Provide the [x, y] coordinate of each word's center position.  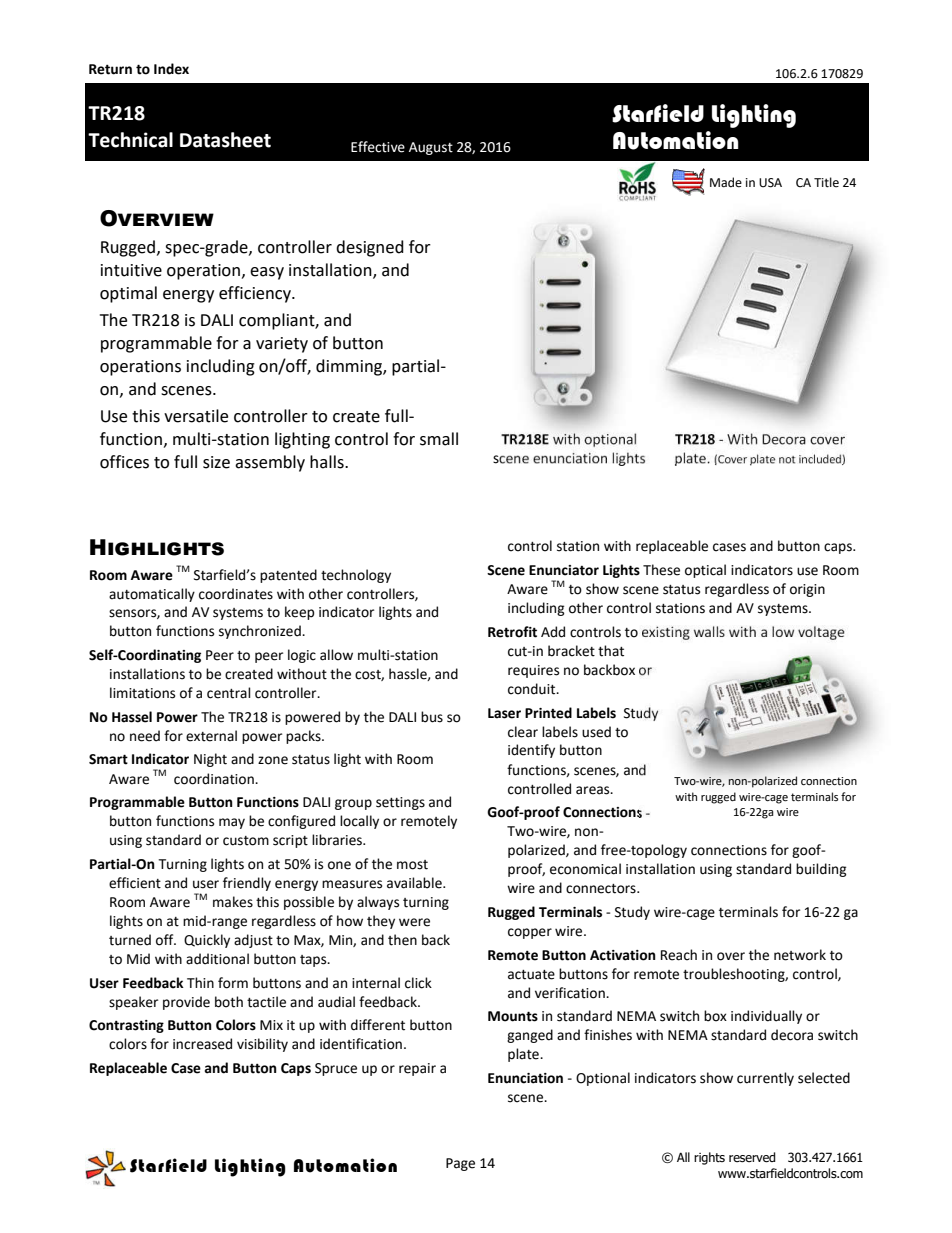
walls [709, 631]
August [431, 148]
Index [171, 69]
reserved [752, 1157]
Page [460, 1164]
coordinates [236, 594]
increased [202, 1044]
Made [726, 182]
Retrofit [512, 632]
